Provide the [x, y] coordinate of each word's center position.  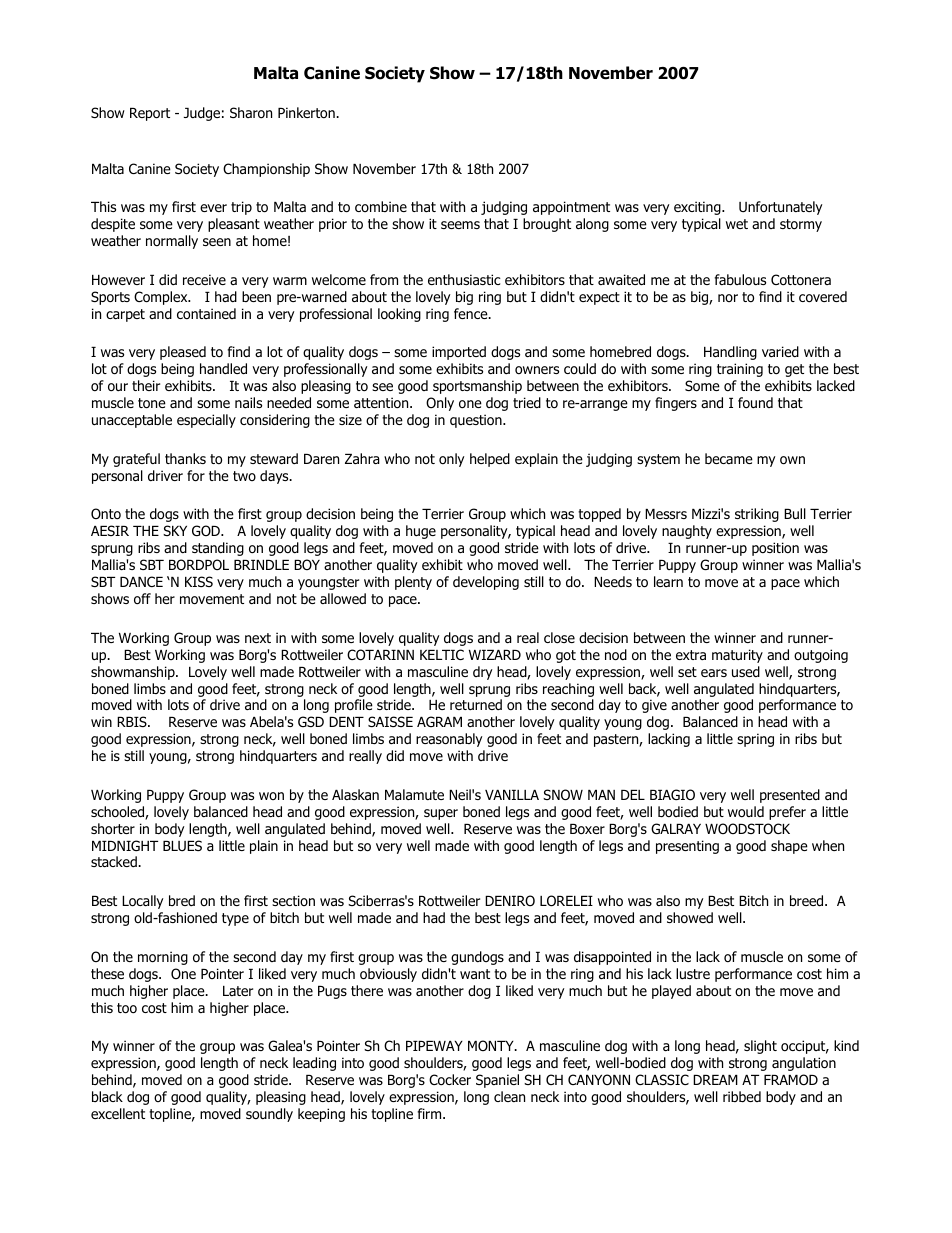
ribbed [742, 1096]
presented [790, 796]
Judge [202, 114]
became [729, 458]
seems [460, 225]
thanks [185, 458]
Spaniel [497, 1081]
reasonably [449, 740]
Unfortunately [780, 208]
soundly [269, 1115]
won [271, 796]
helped [490, 460]
